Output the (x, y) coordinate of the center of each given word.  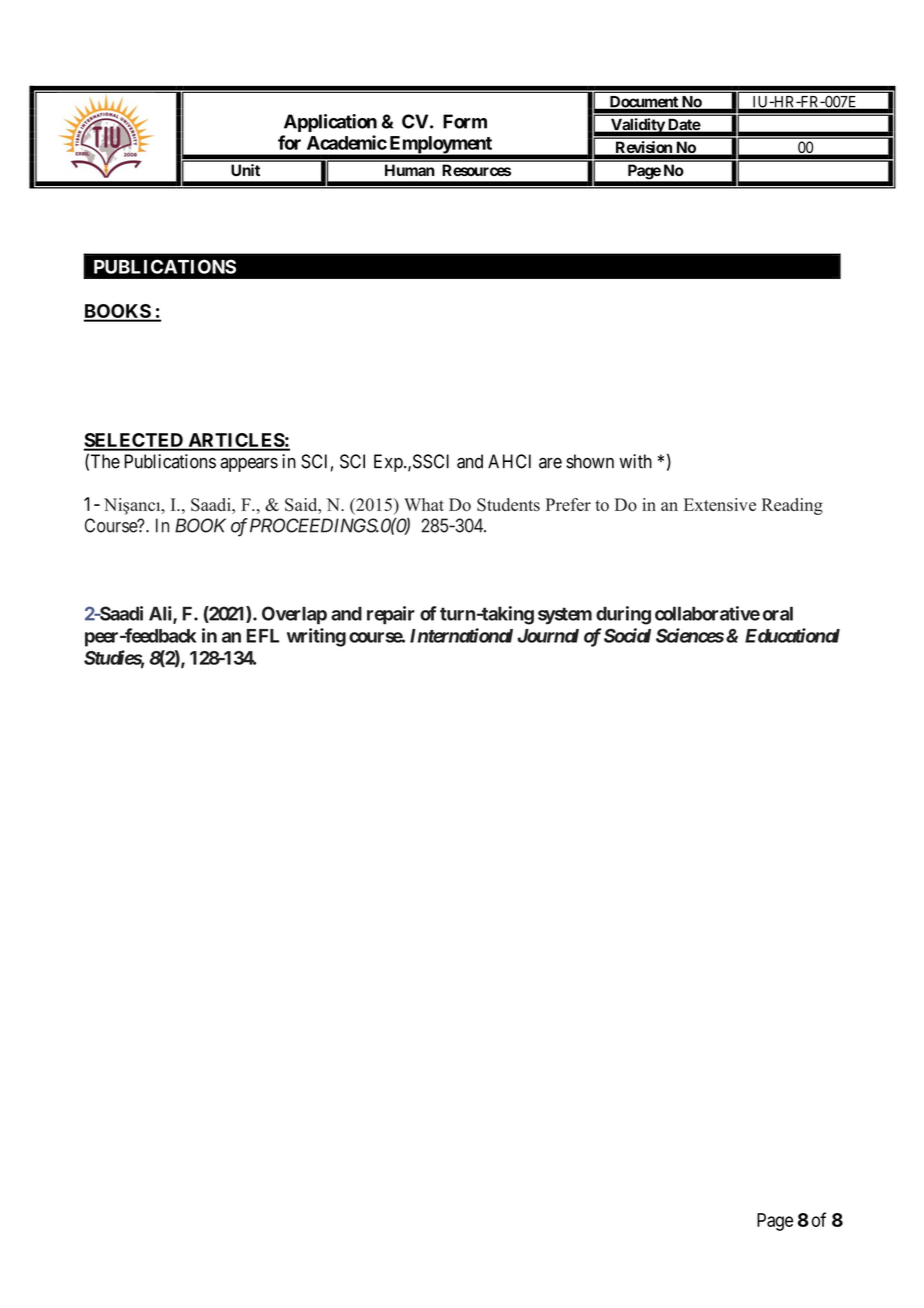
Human (410, 170)
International (461, 635)
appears (249, 464)
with (636, 461)
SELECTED (134, 441)
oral (778, 613)
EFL (263, 636)
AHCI (509, 461)
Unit (245, 170)
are (550, 463)
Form (465, 121)
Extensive (720, 504)
